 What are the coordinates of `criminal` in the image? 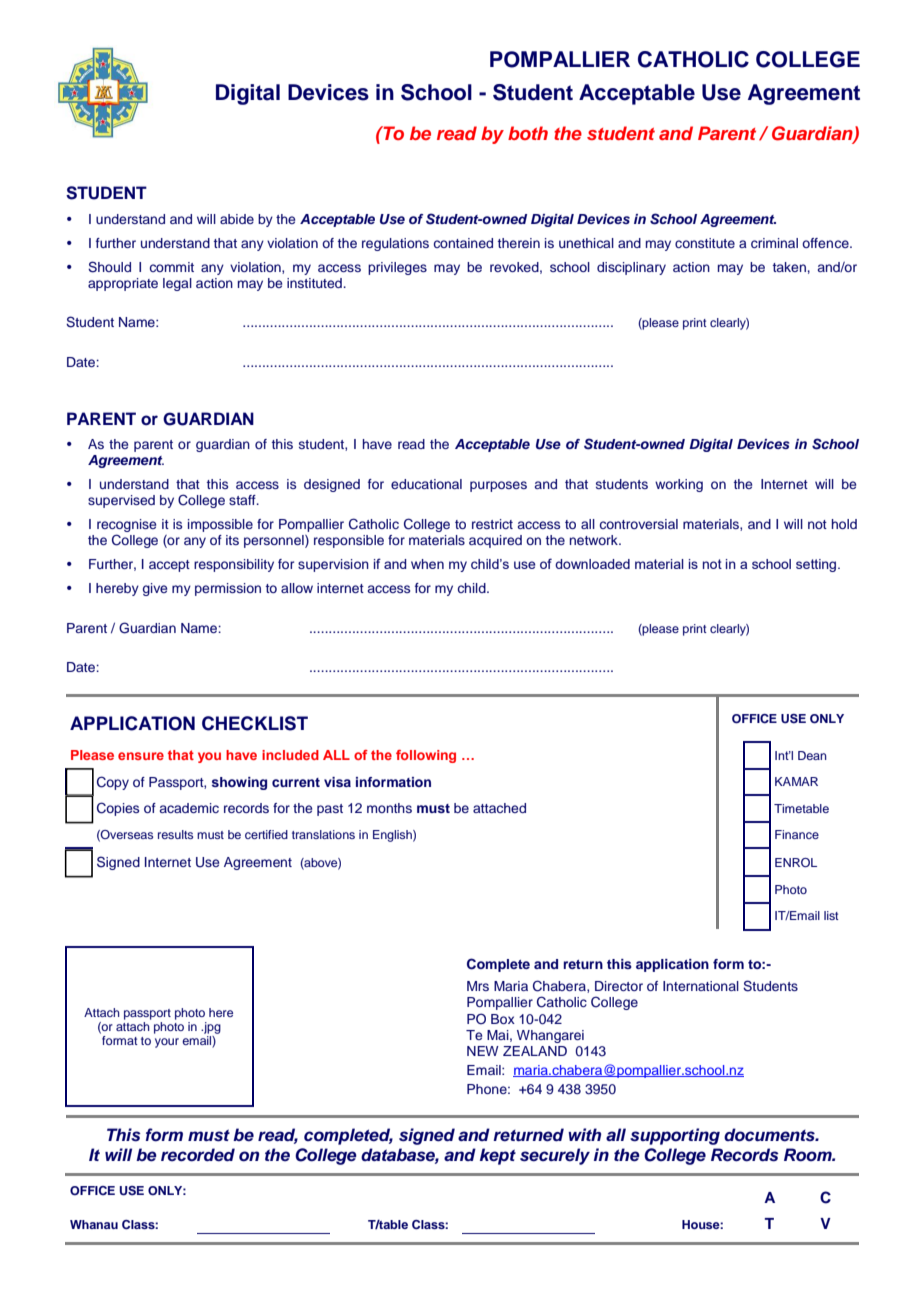 It's located at (774, 243).
